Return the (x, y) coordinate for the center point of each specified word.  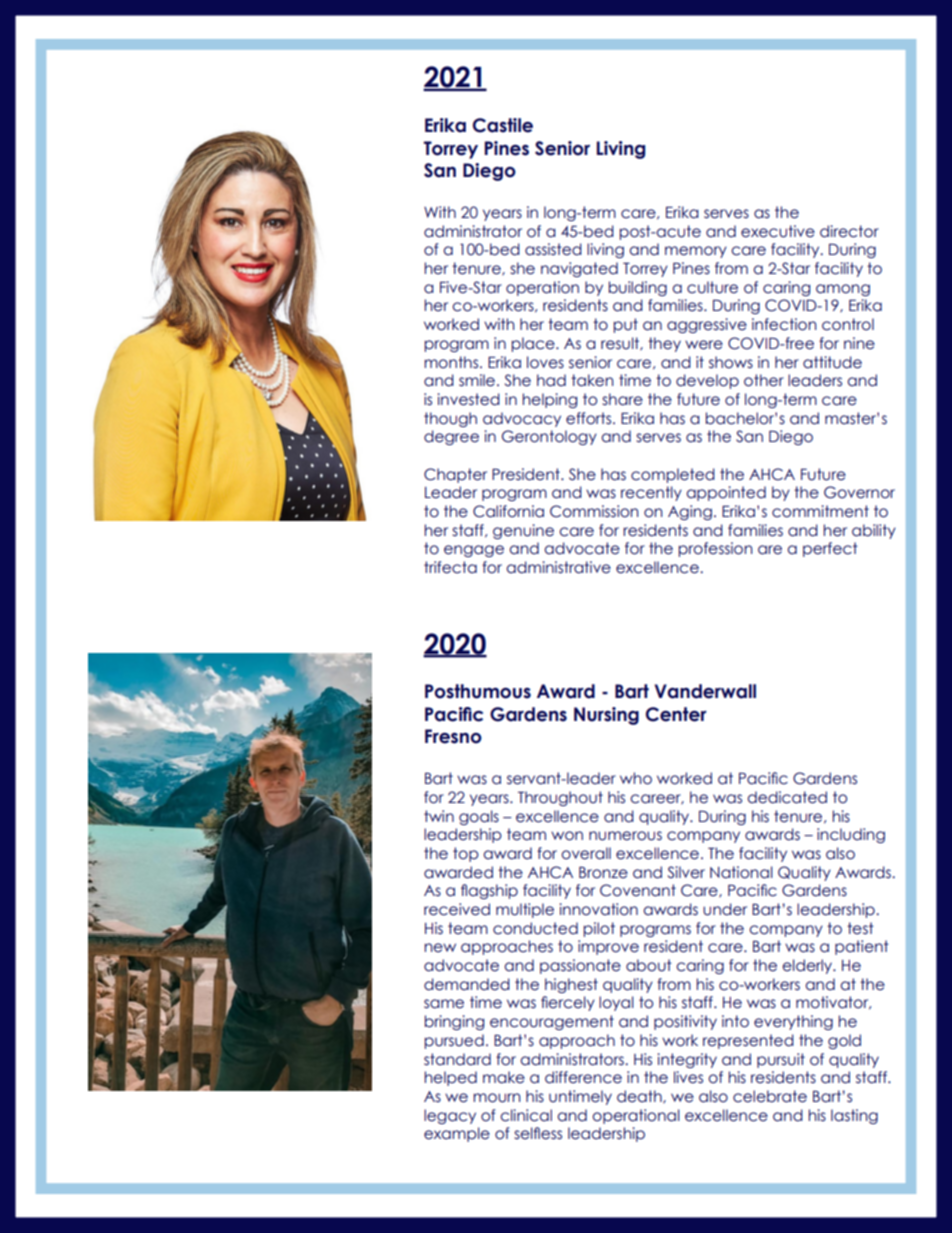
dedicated (787, 797)
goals (479, 817)
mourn (496, 1098)
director (849, 231)
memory (696, 252)
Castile (503, 125)
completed (673, 475)
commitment (820, 511)
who (636, 778)
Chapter (455, 475)
